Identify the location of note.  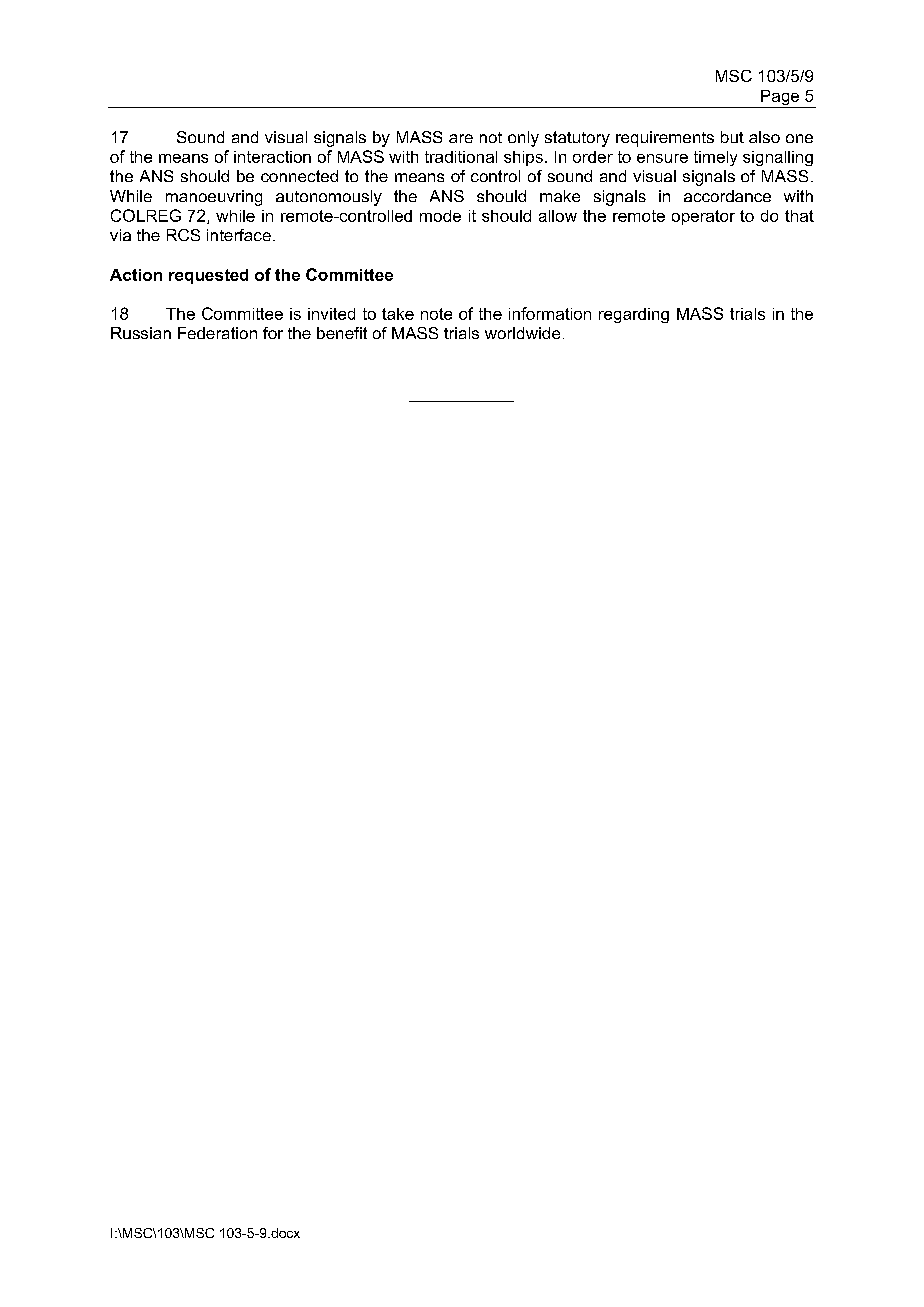
(436, 314).
